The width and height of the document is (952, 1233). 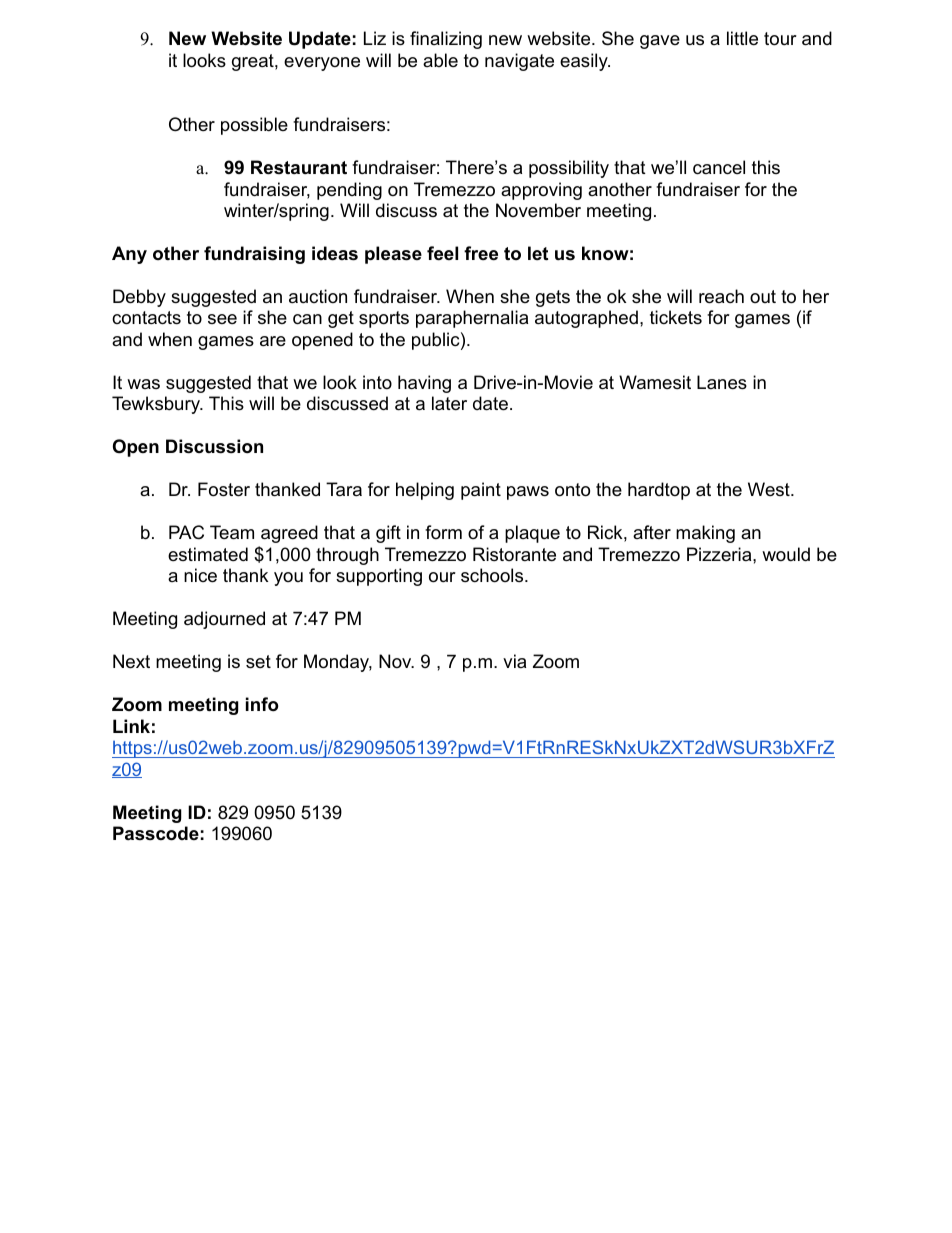 I want to click on able, so click(x=440, y=60).
